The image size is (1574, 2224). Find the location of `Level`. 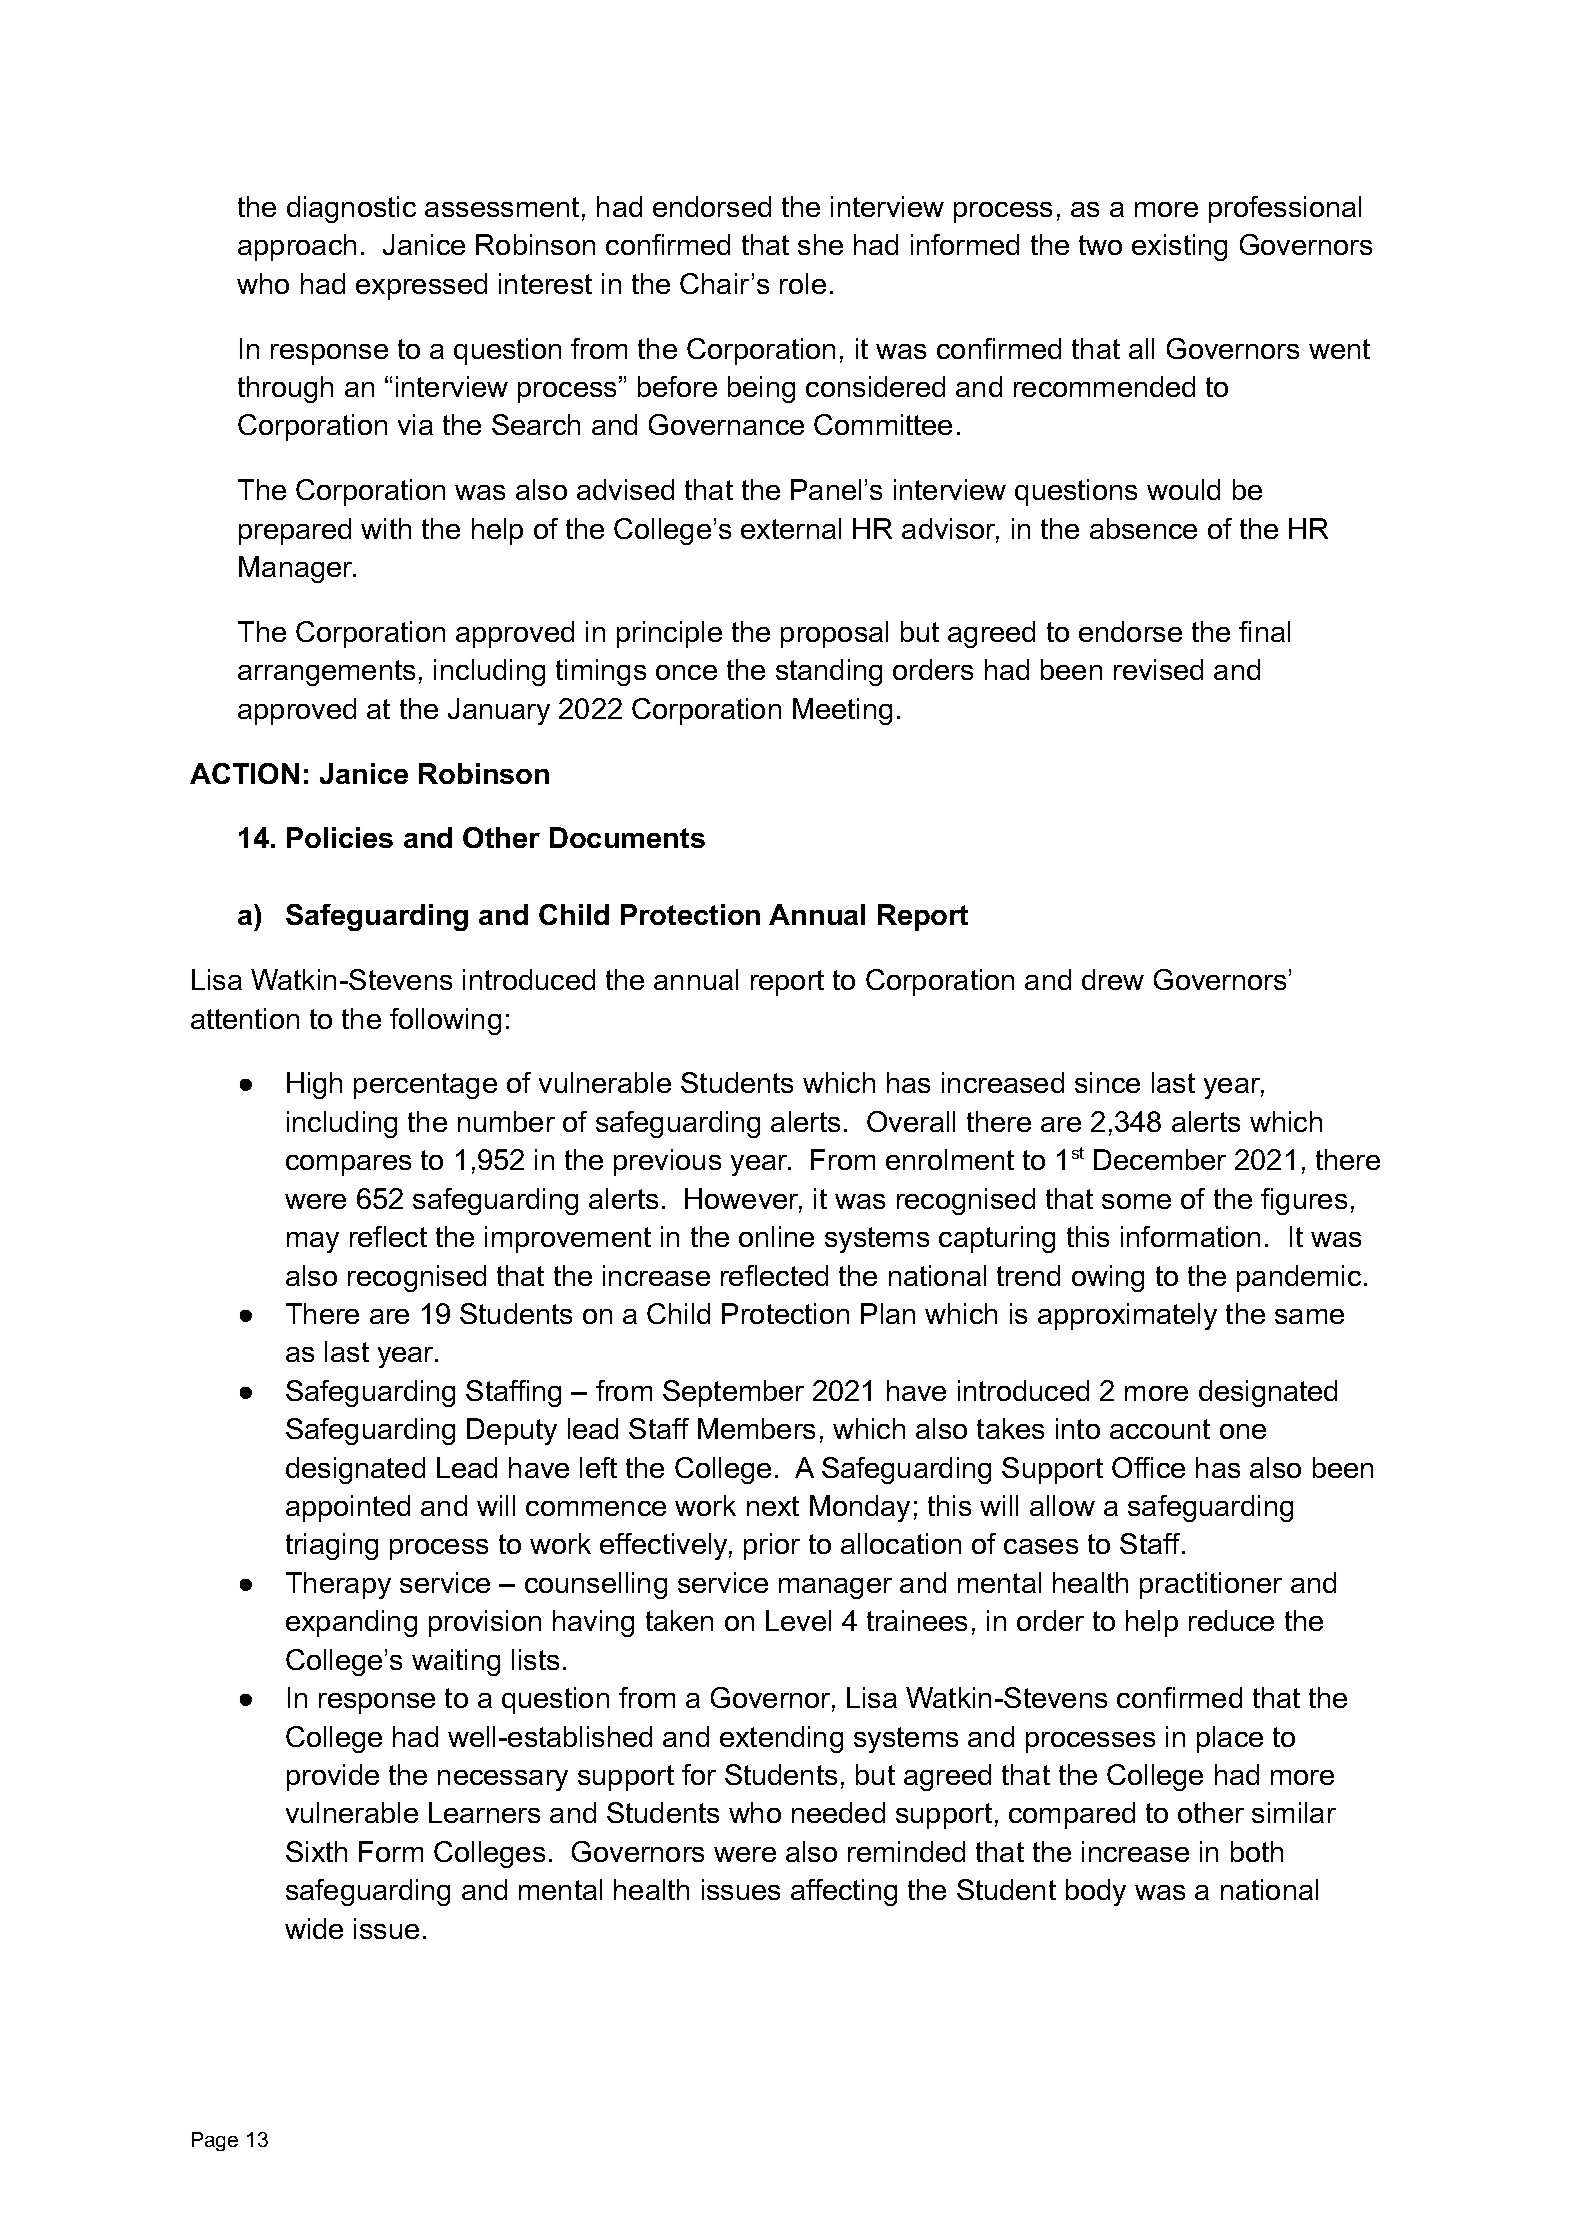

Level is located at coordinates (798, 1620).
